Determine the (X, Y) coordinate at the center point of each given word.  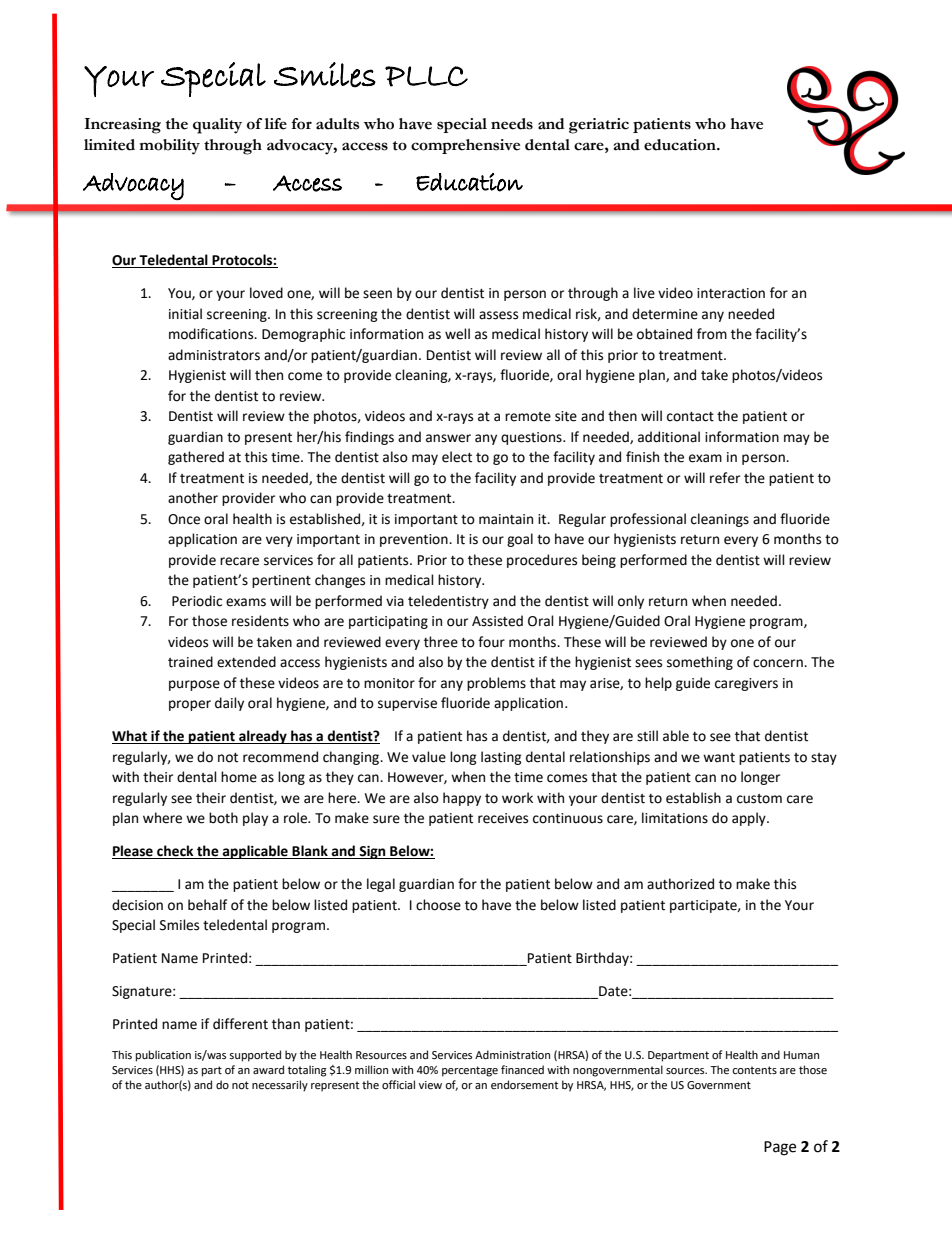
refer (725, 478)
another (193, 498)
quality (217, 126)
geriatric (599, 126)
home (239, 777)
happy (462, 799)
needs (512, 124)
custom (759, 799)
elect (457, 457)
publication (163, 1056)
